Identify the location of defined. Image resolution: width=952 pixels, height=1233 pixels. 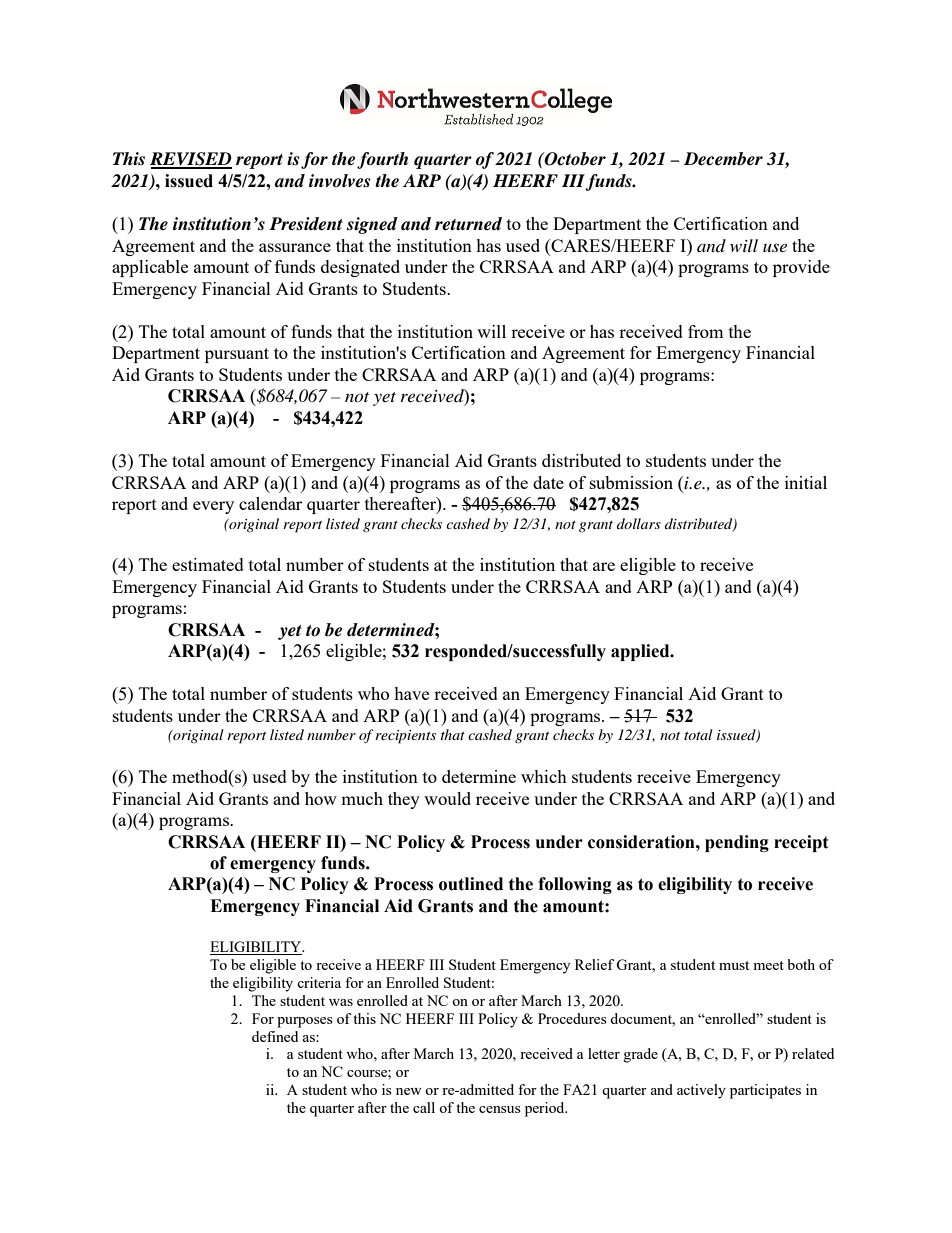
(275, 1036).
